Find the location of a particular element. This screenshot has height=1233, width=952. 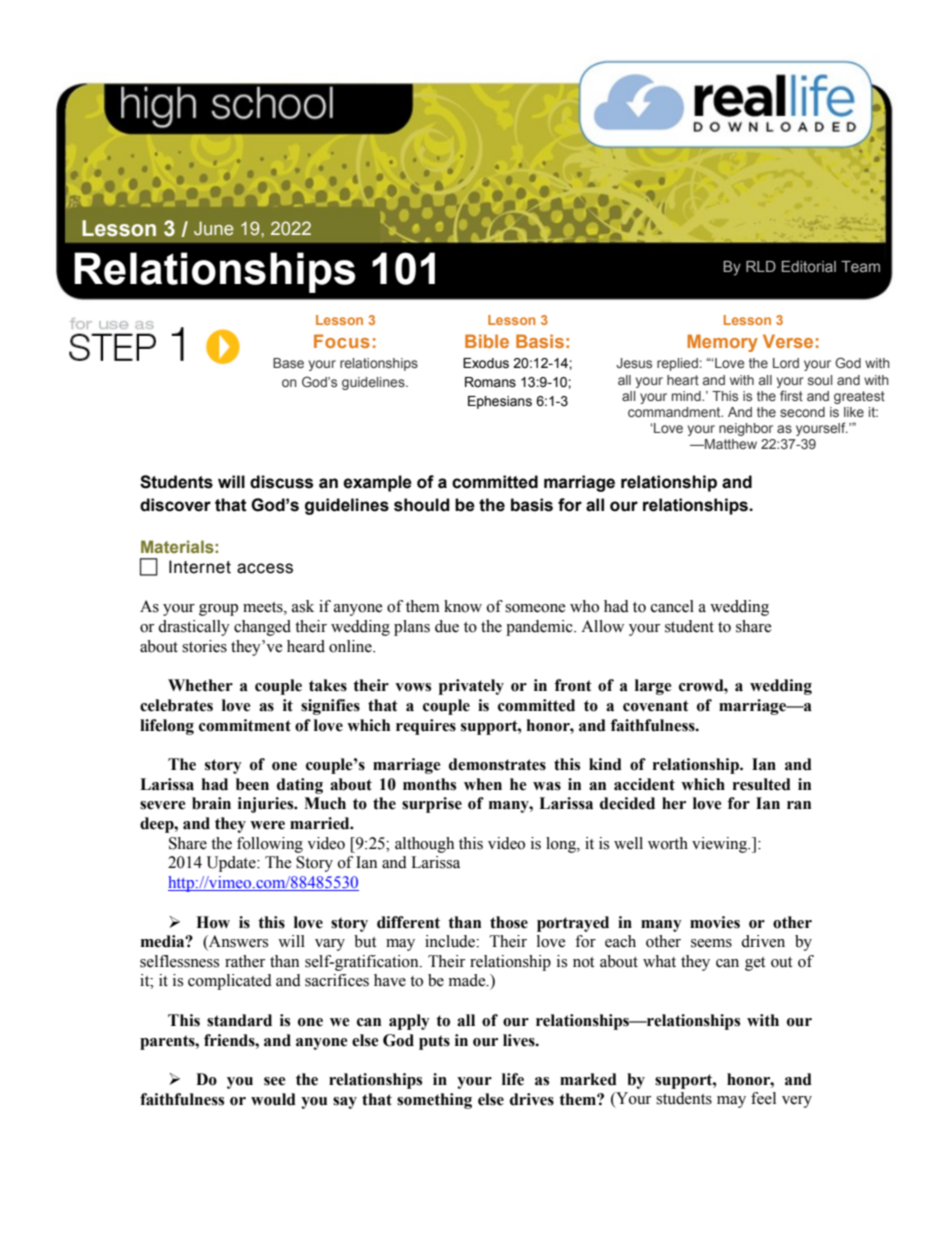

Bible is located at coordinates (487, 341).
